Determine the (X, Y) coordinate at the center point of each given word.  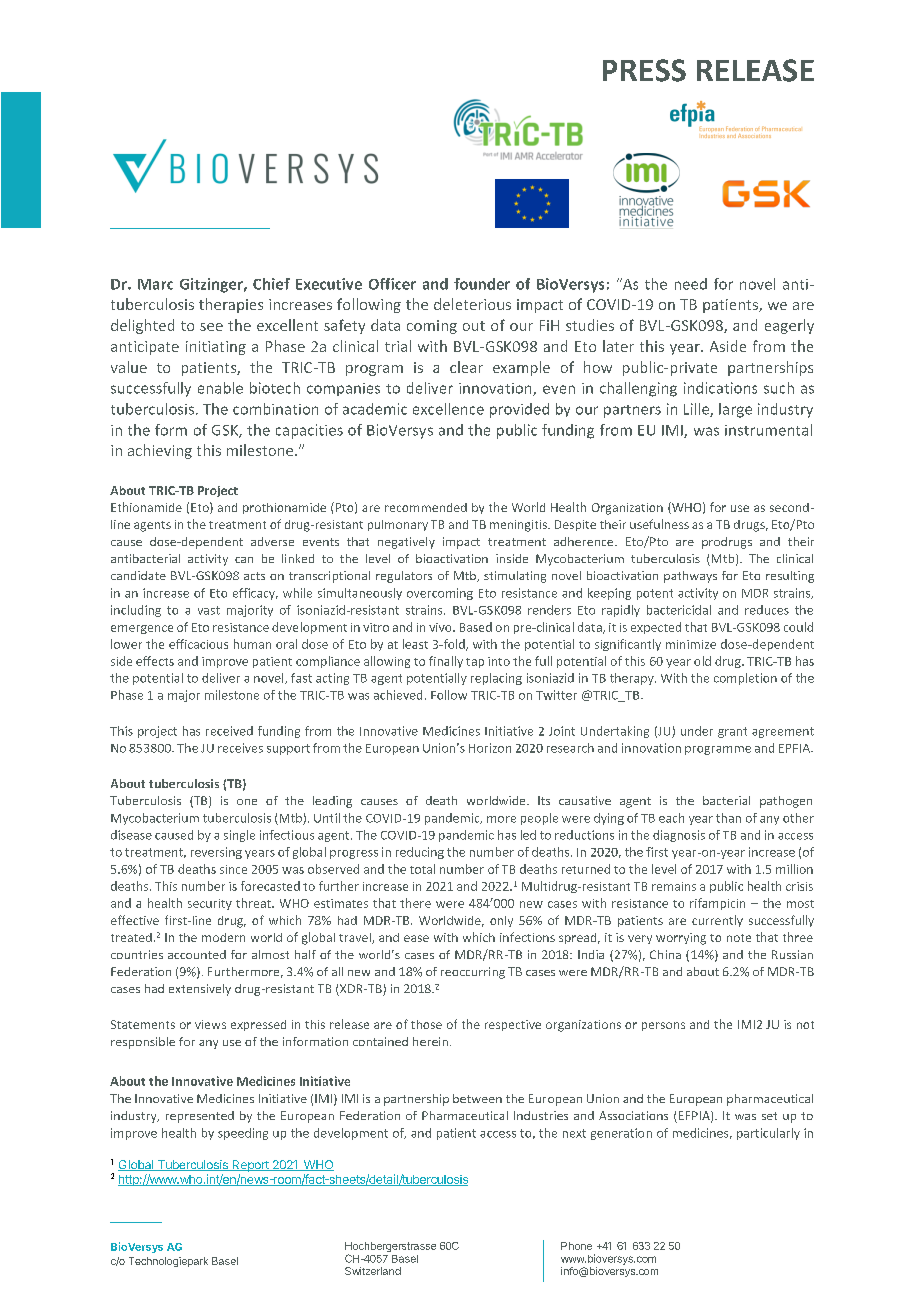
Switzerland (373, 1271)
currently (717, 921)
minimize (691, 644)
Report (250, 1166)
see (211, 327)
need (691, 284)
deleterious (472, 304)
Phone (576, 1246)
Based (476, 627)
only (501, 921)
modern (223, 937)
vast (209, 610)
